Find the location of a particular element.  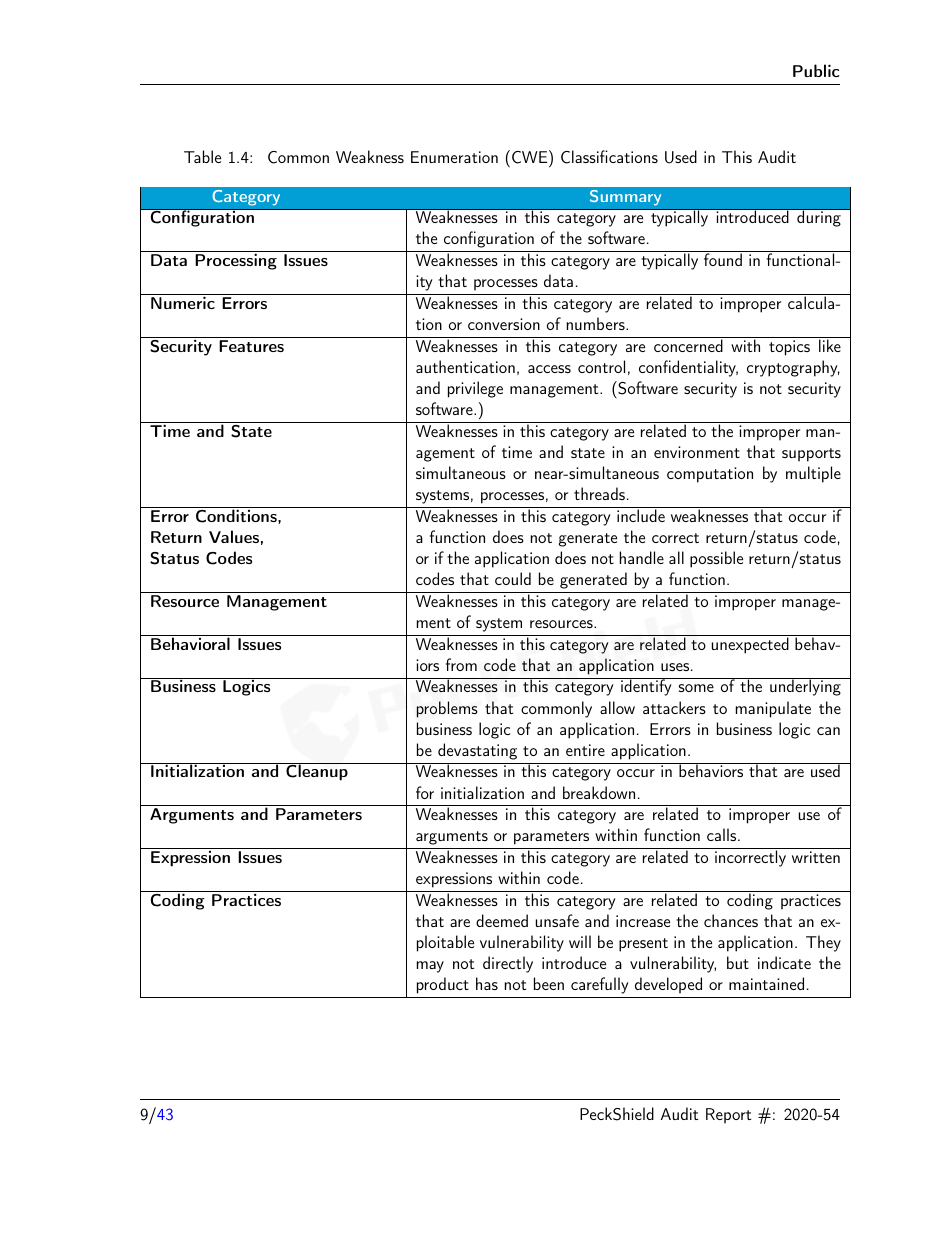

has is located at coordinates (487, 983).
